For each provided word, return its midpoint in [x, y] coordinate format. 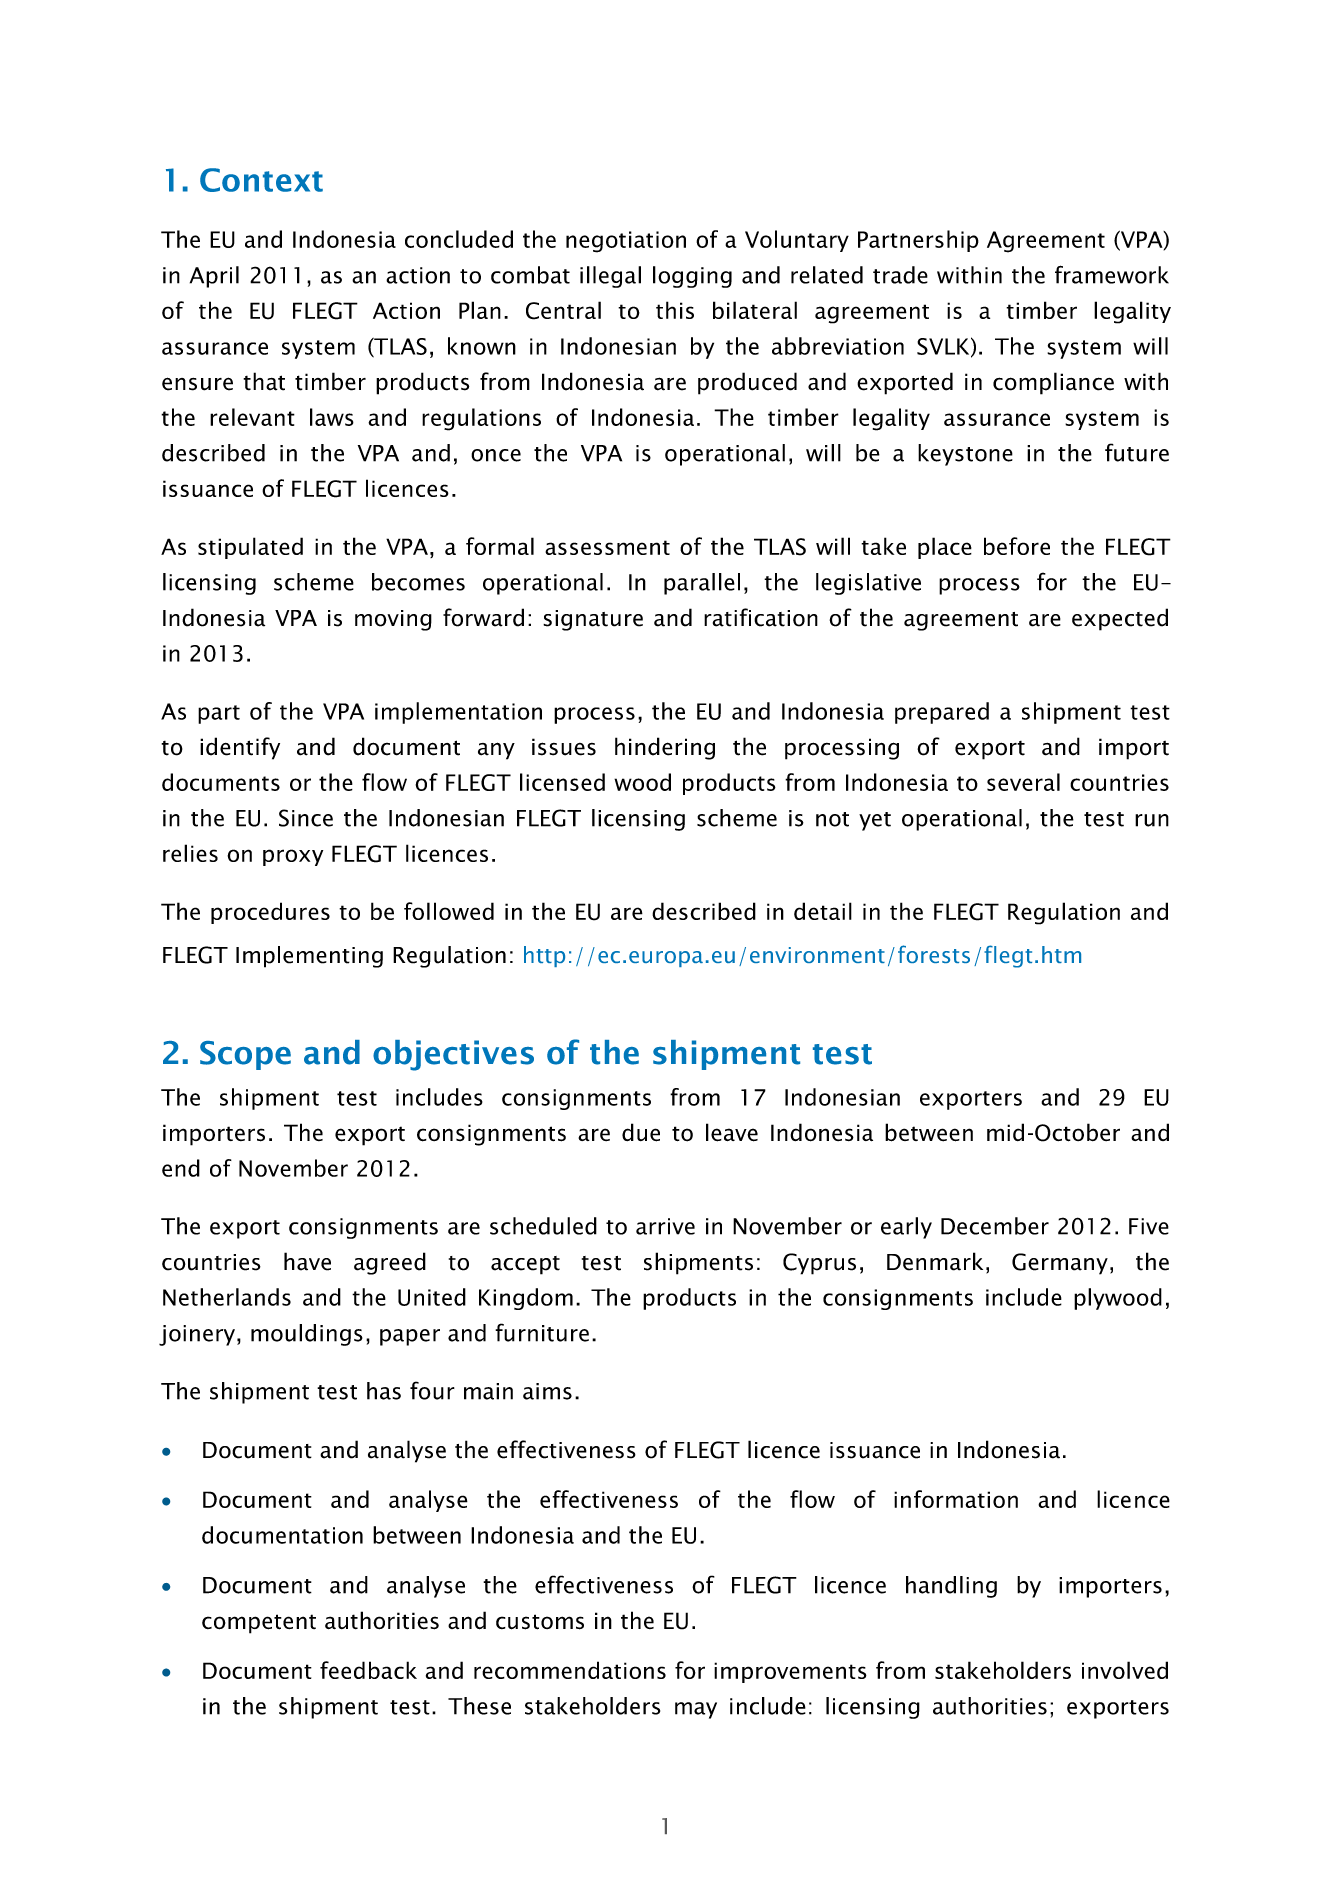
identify [240, 748]
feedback [368, 1670]
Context [261, 180]
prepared [942, 713]
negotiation [626, 242]
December [995, 1226]
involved [1125, 1670]
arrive [665, 1226]
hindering [665, 748]
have [307, 1261]
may [696, 1710]
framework [1112, 274]
